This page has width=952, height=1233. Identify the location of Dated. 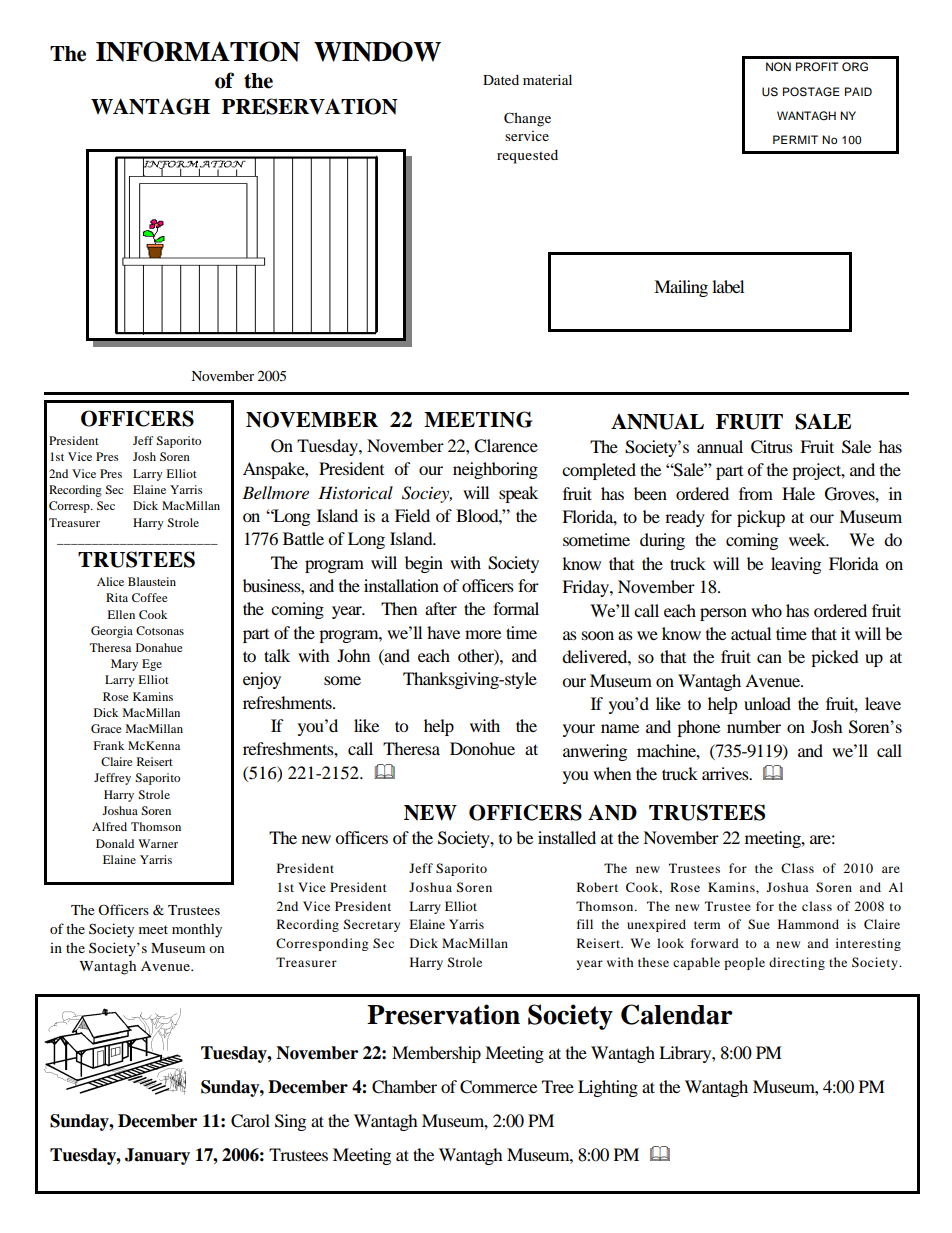
(501, 79).
